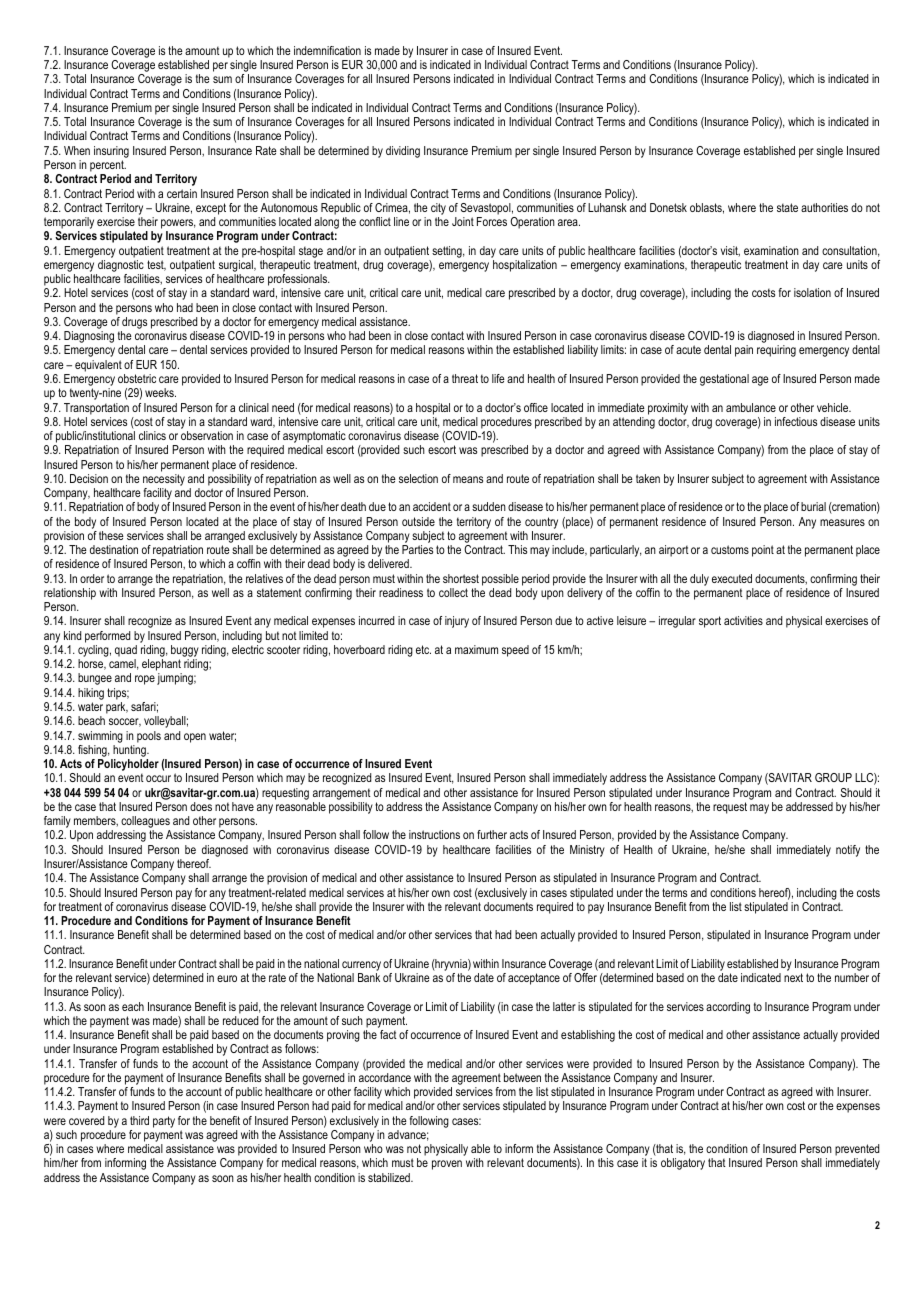  Describe the element at coordinates (403, 152) in the page. I see `dividing` at that location.
